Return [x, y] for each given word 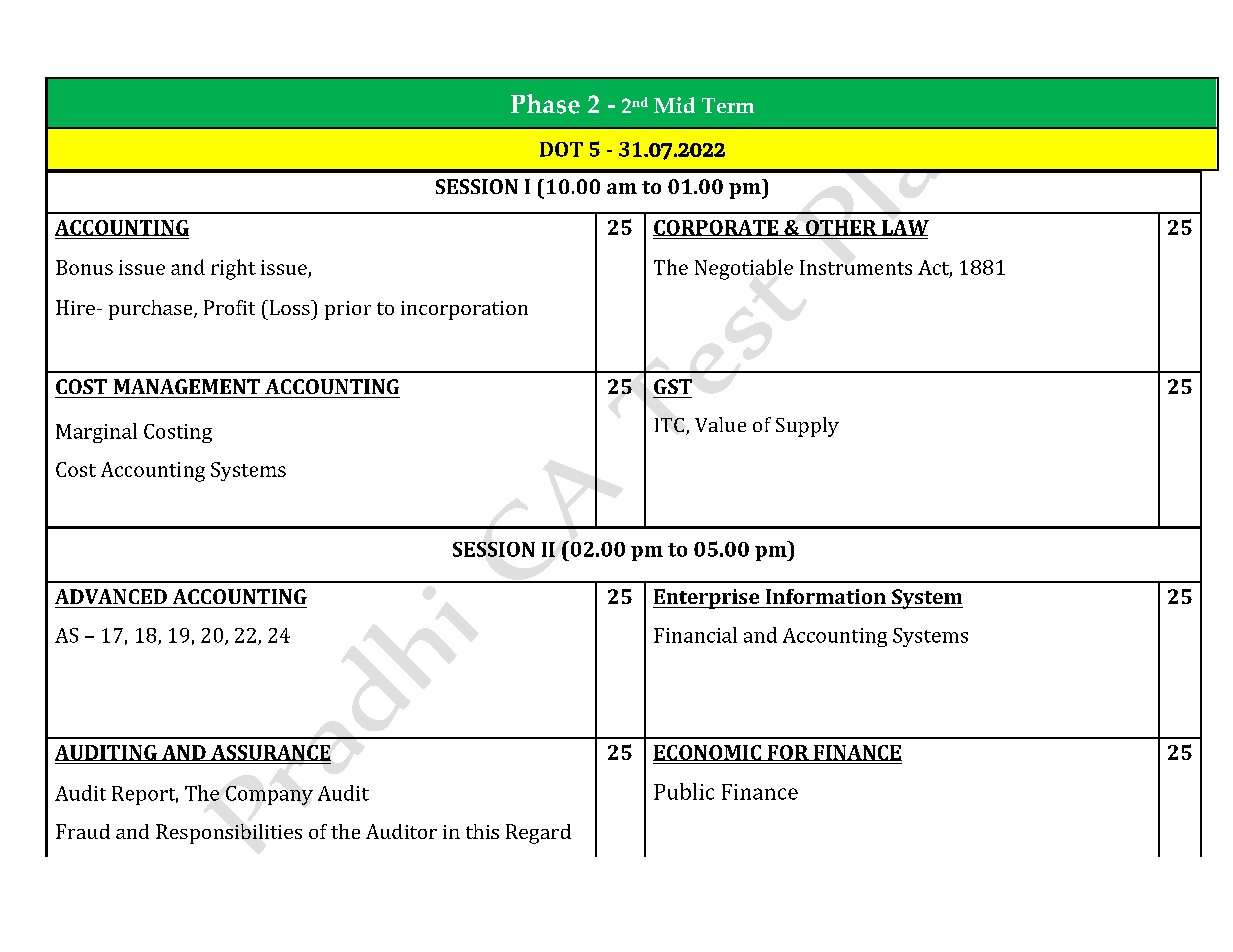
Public [684, 791]
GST [673, 386]
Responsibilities [229, 834]
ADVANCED [111, 596]
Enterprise [707, 599]
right [233, 269]
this [482, 831]
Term [728, 105]
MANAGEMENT [187, 386]
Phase [545, 104]
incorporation [464, 310]
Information [826, 596]
